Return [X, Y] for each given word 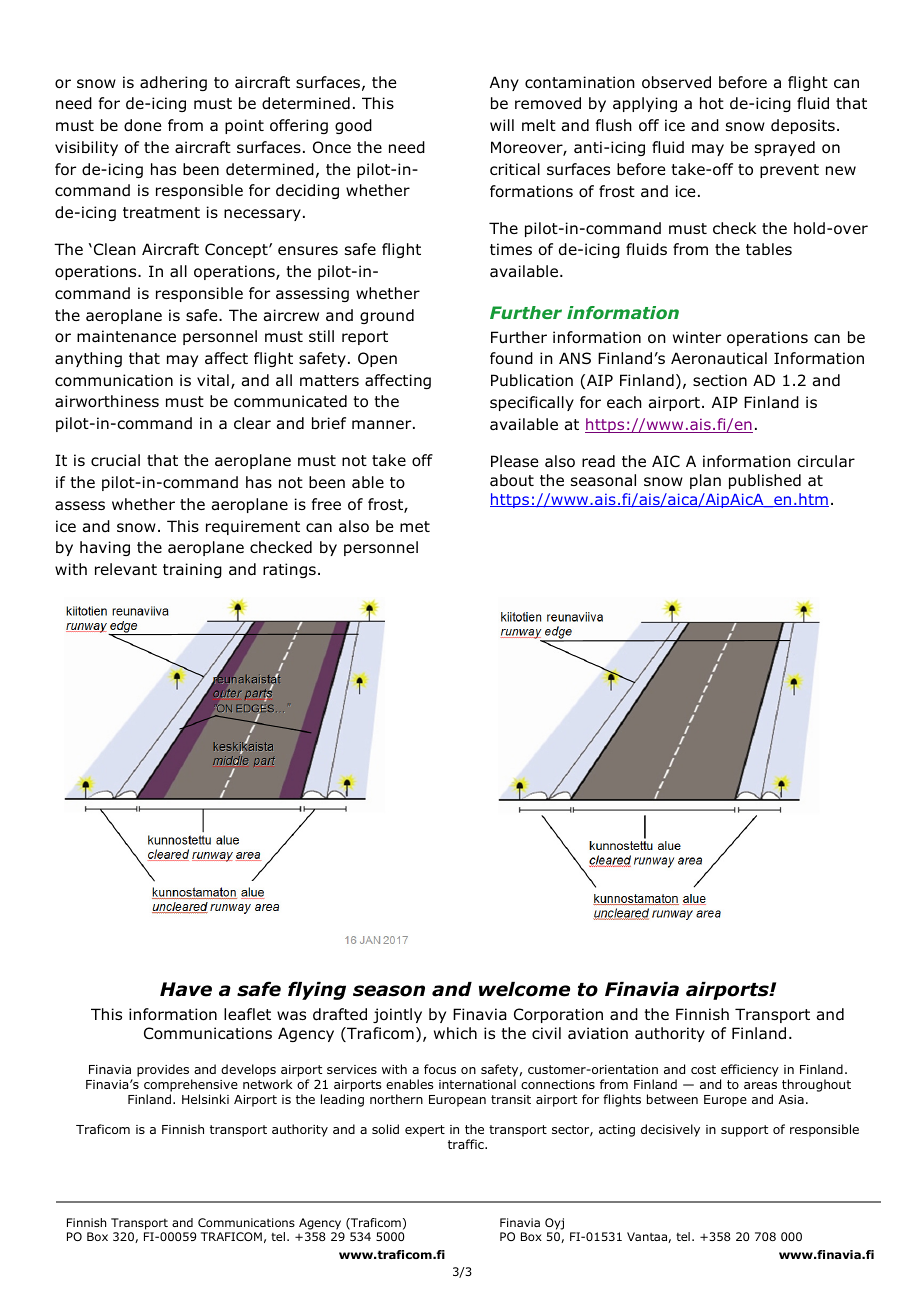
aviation [598, 1033]
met [415, 526]
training [192, 570]
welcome [524, 989]
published [765, 481]
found [511, 358]
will [502, 125]
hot [712, 103]
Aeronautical [719, 358]
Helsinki [205, 1099]
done [142, 125]
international [477, 1084]
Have [186, 989]
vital [213, 380]
